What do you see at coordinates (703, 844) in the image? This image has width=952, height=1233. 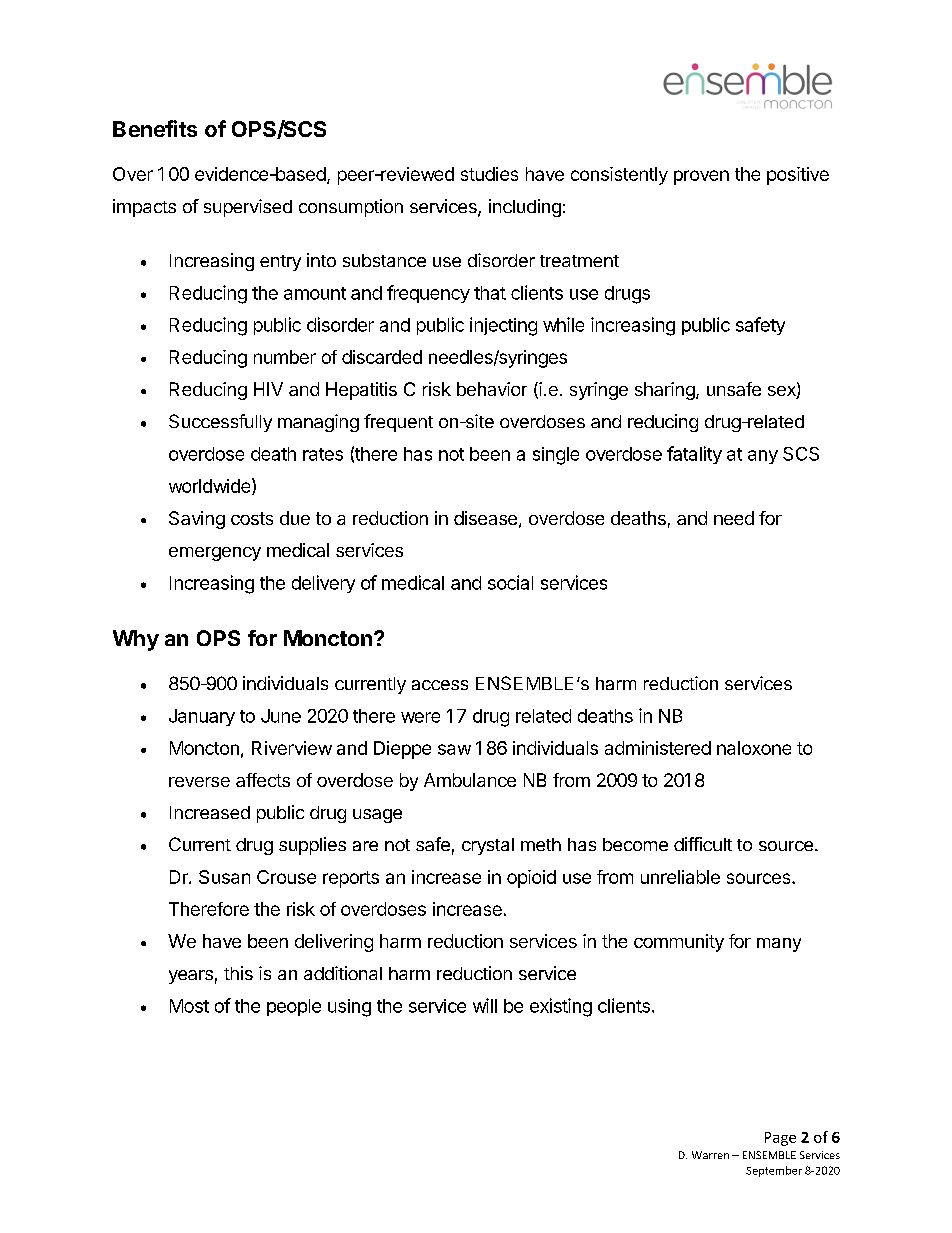 I see `difficult` at bounding box center [703, 844].
